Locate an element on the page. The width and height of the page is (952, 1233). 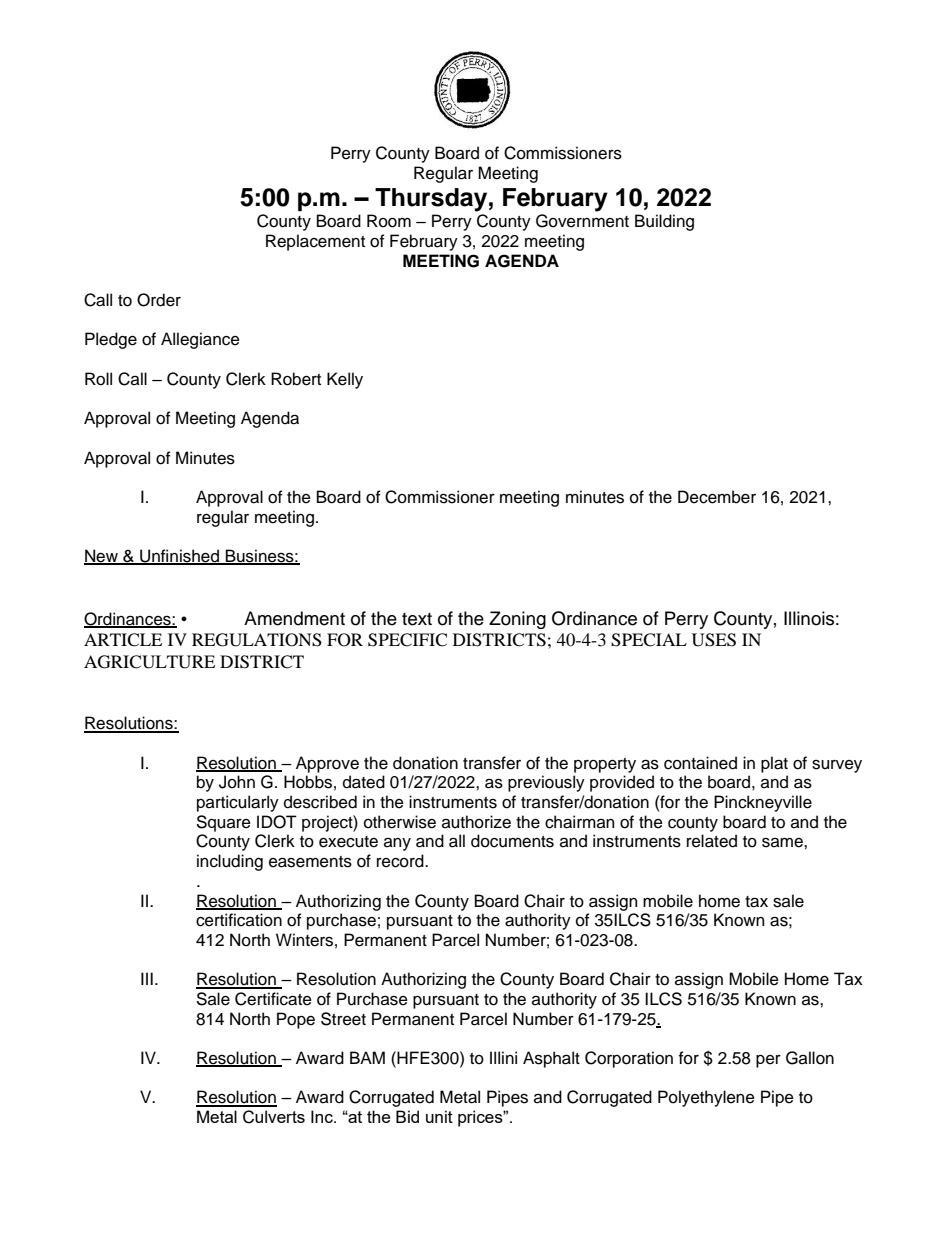
SPECIFIC is located at coordinates (407, 640).
